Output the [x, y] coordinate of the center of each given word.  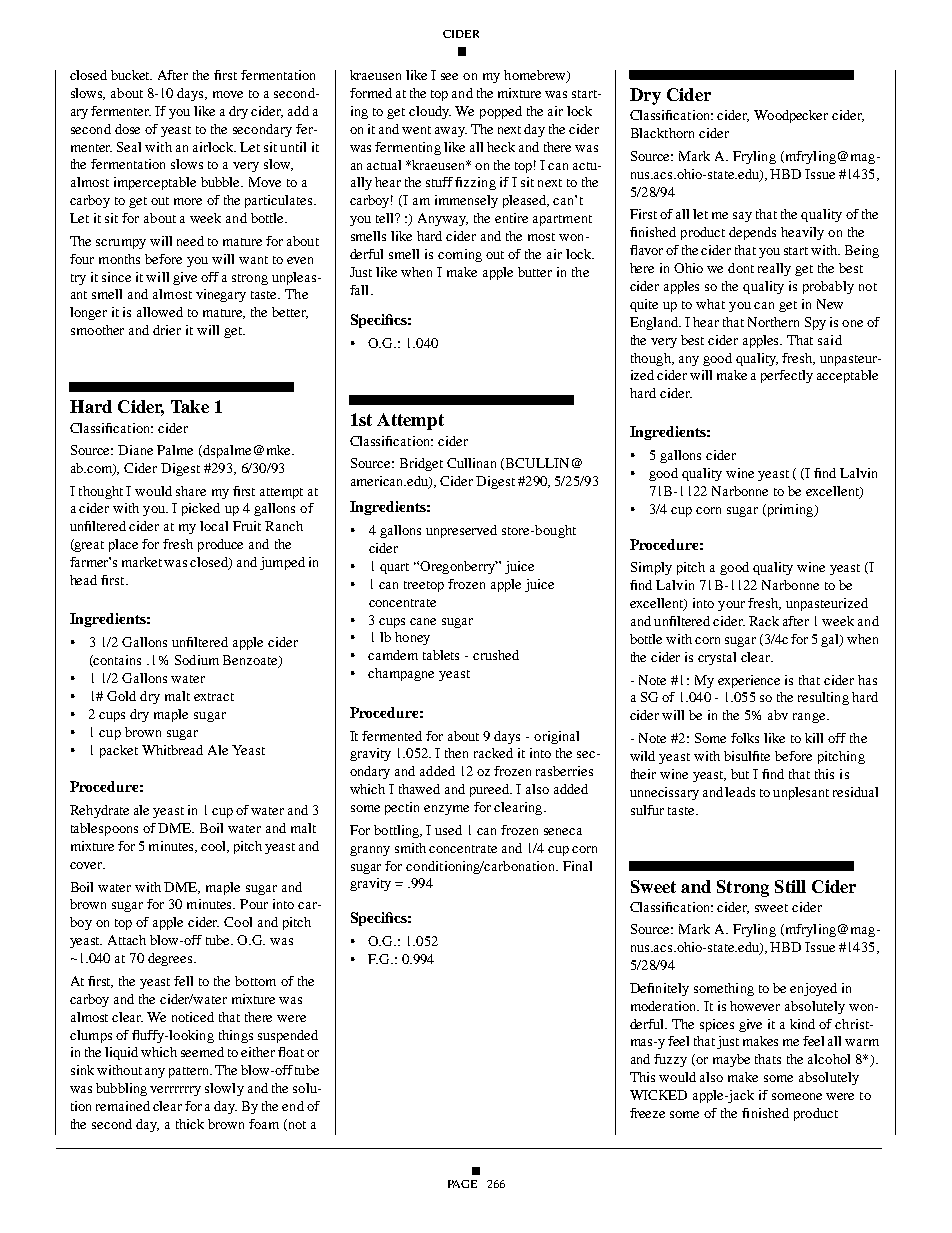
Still [790, 886]
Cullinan [471, 463]
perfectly [787, 376]
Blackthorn [662, 133]
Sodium [197, 660]
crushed [496, 655]
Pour [254, 904]
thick [190, 1124]
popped [501, 112]
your [731, 606]
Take [190, 406]
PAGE [462, 1184]
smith [410, 848]
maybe [731, 1060]
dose [127, 129]
